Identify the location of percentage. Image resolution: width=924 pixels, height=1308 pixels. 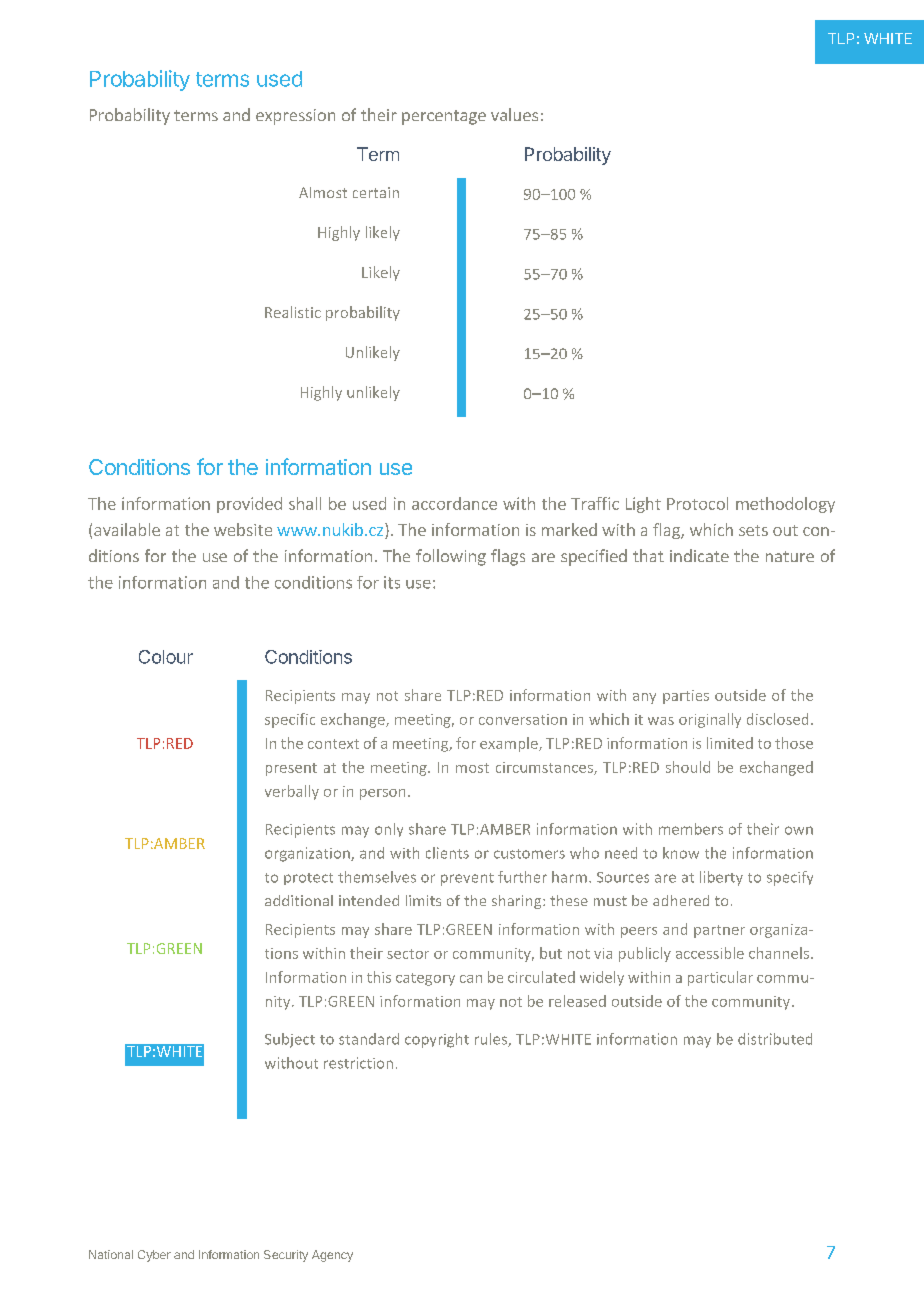
(444, 117).
